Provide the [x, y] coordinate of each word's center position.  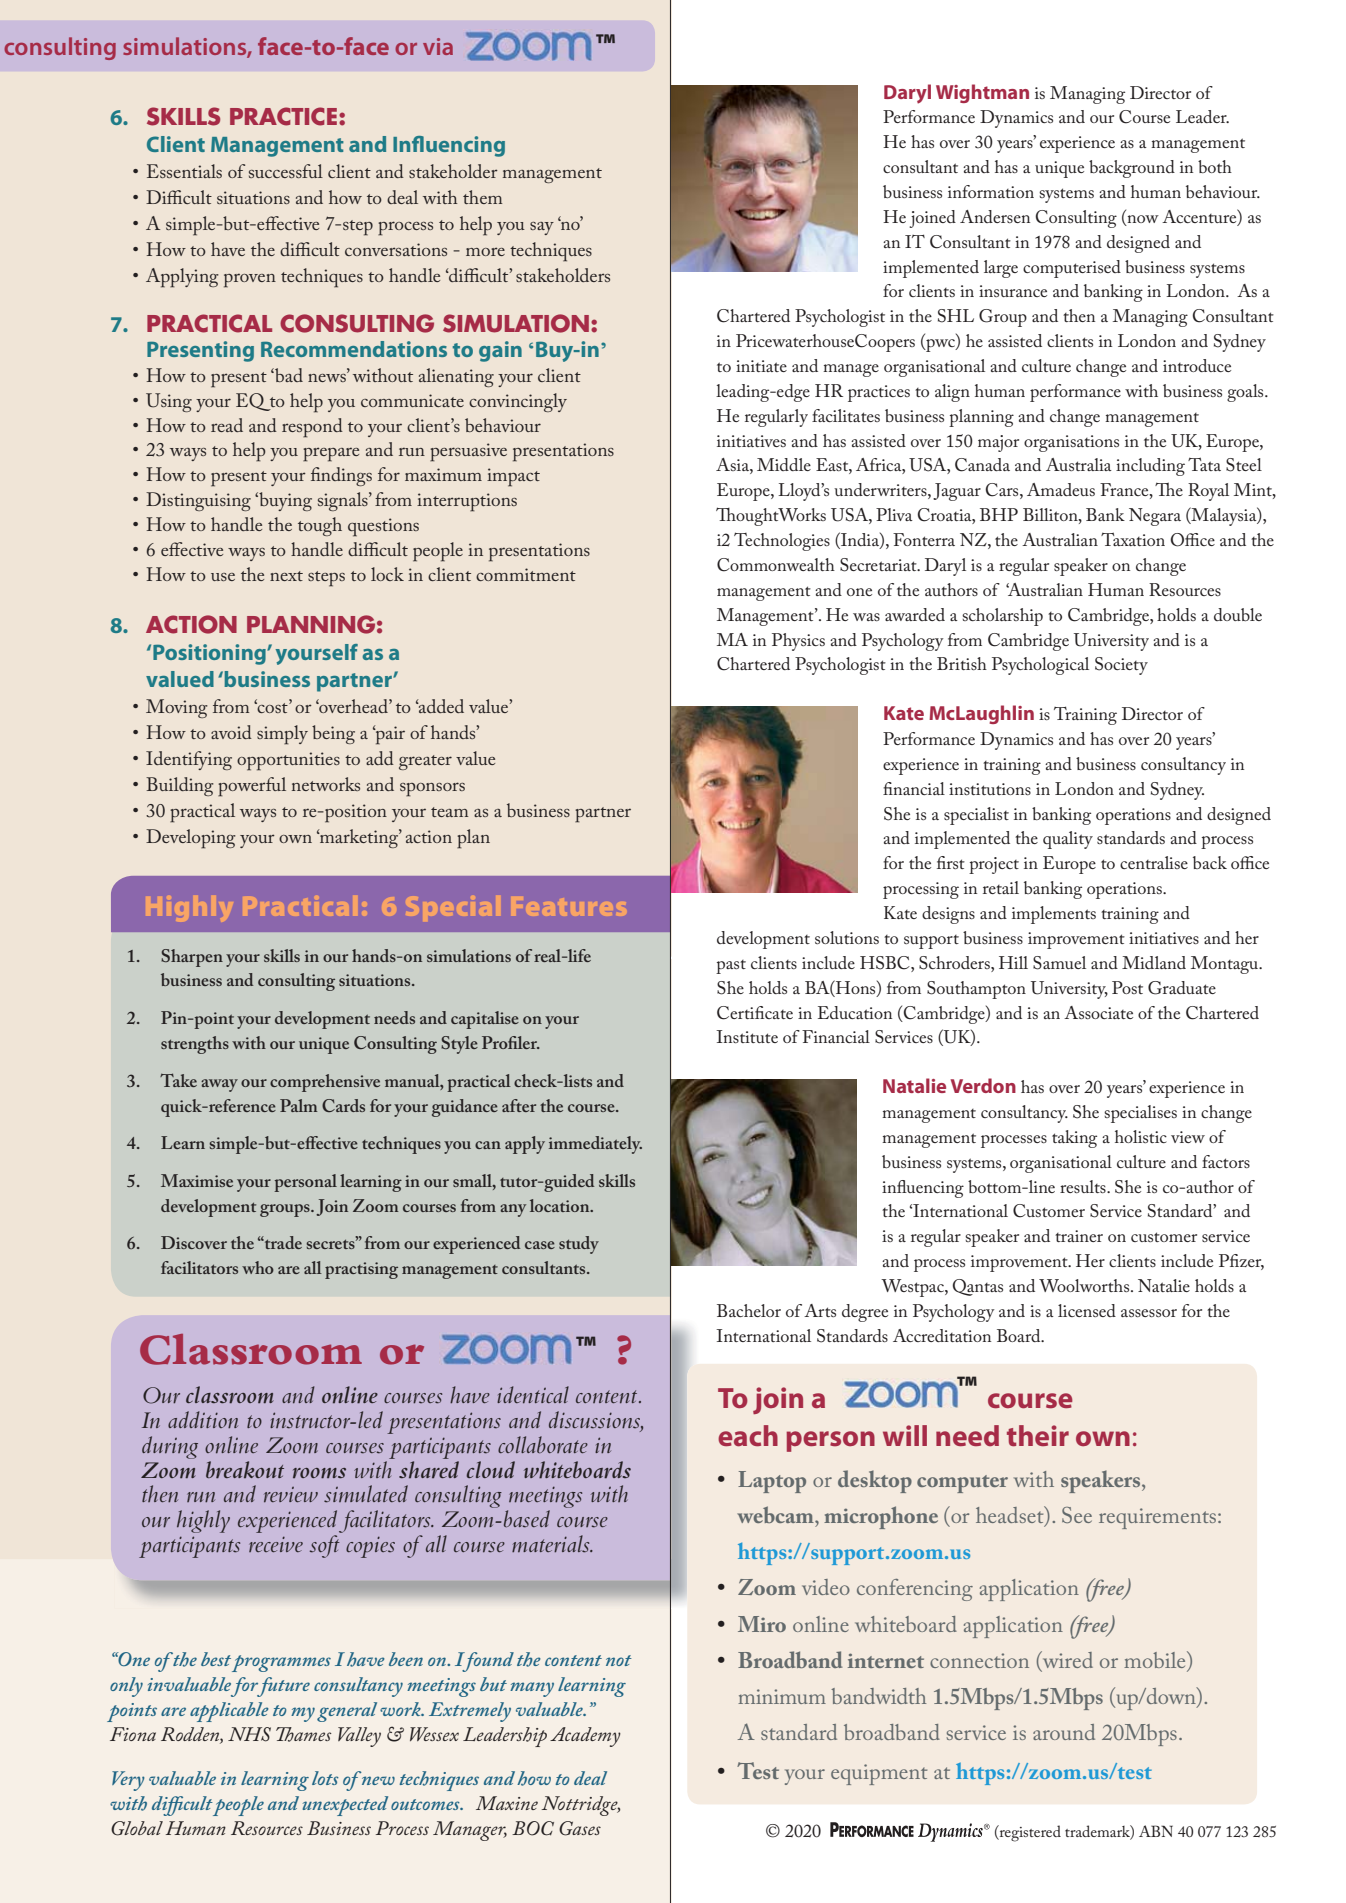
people [238, 1806]
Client [176, 144]
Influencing [449, 146]
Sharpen [192, 958]
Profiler [511, 1042]
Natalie [914, 1085]
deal [590, 1778]
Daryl [907, 94]
